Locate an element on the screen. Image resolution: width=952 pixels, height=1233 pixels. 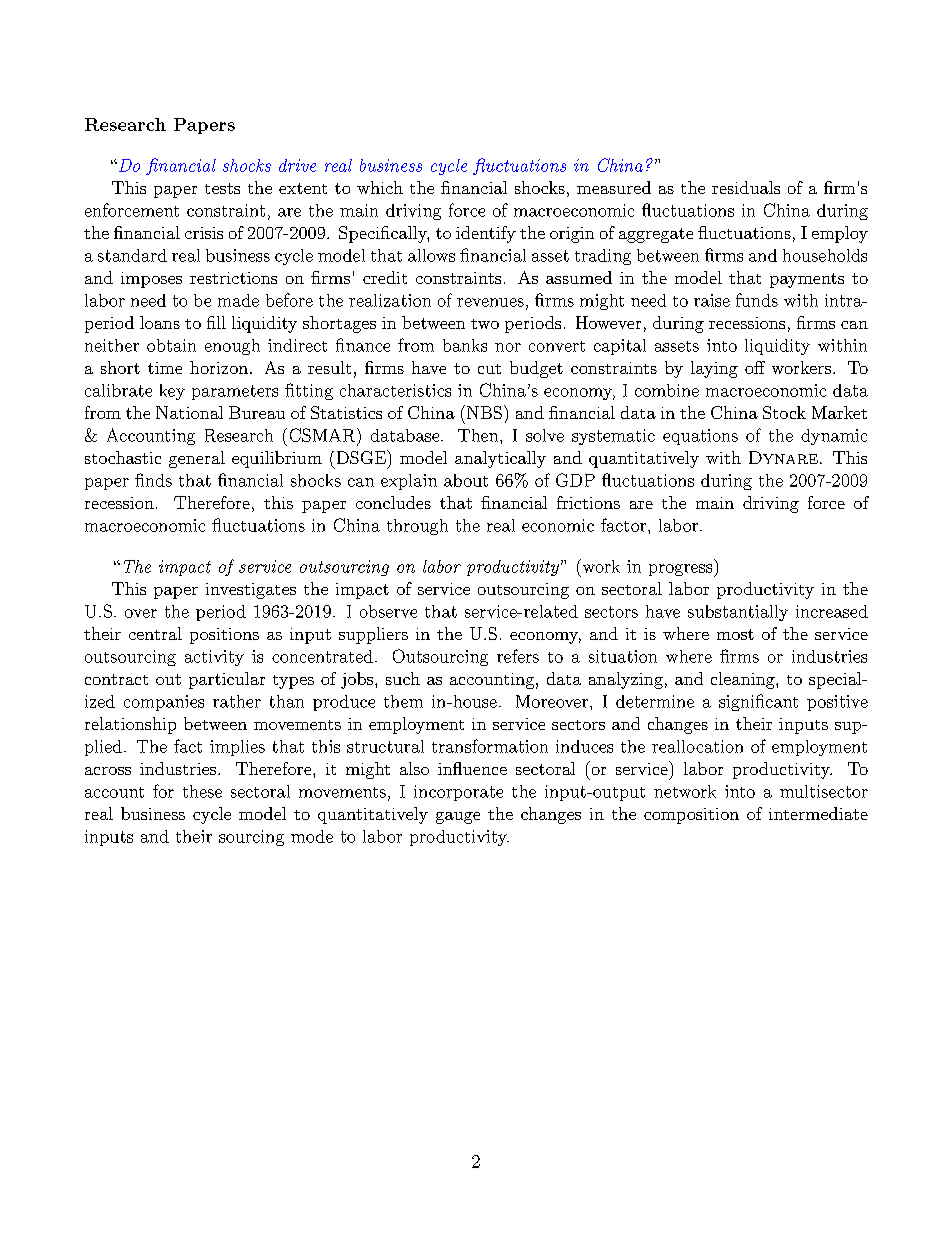
these is located at coordinates (202, 791).
